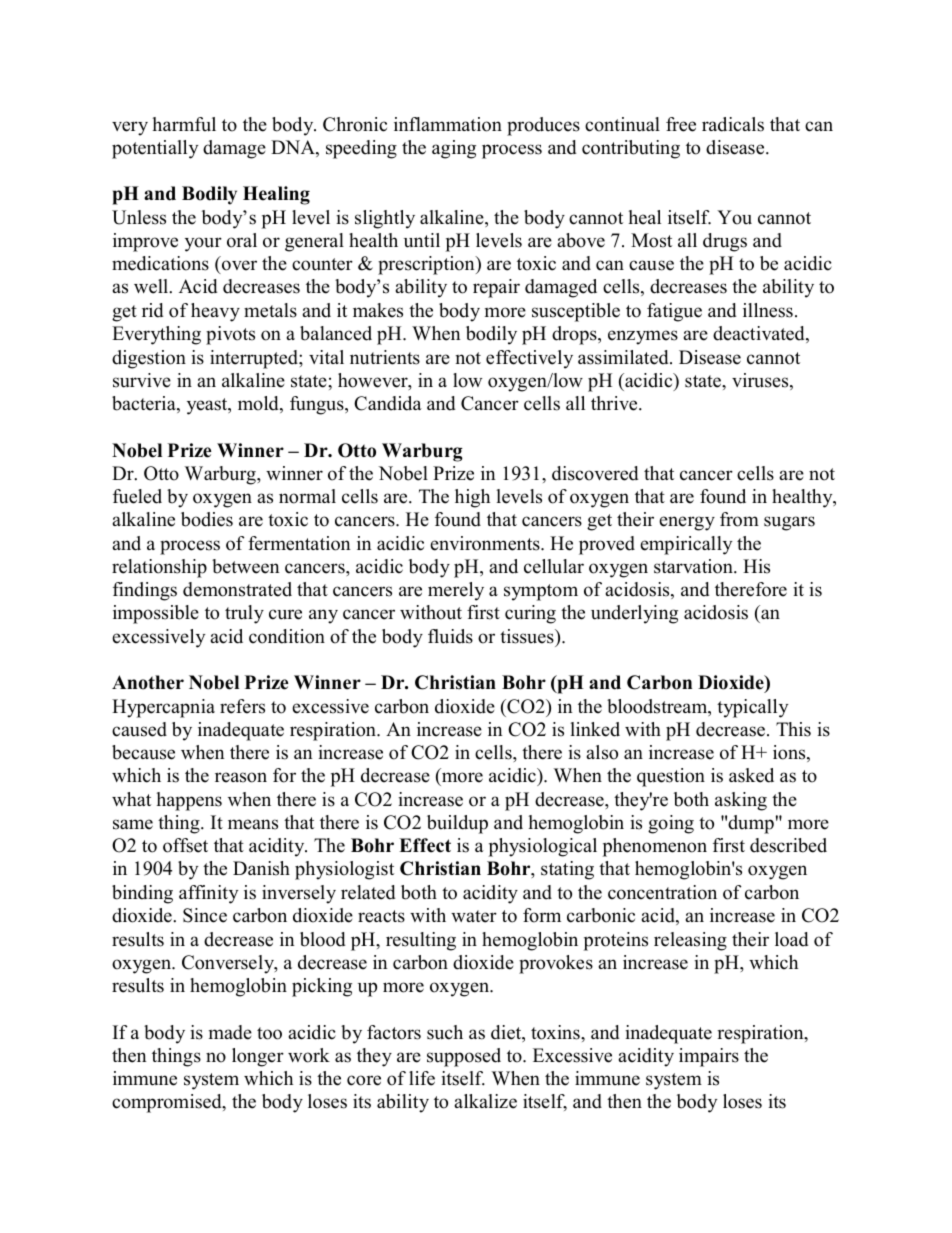  Describe the element at coordinates (184, 124) in the screenshot. I see `harmful` at that location.
